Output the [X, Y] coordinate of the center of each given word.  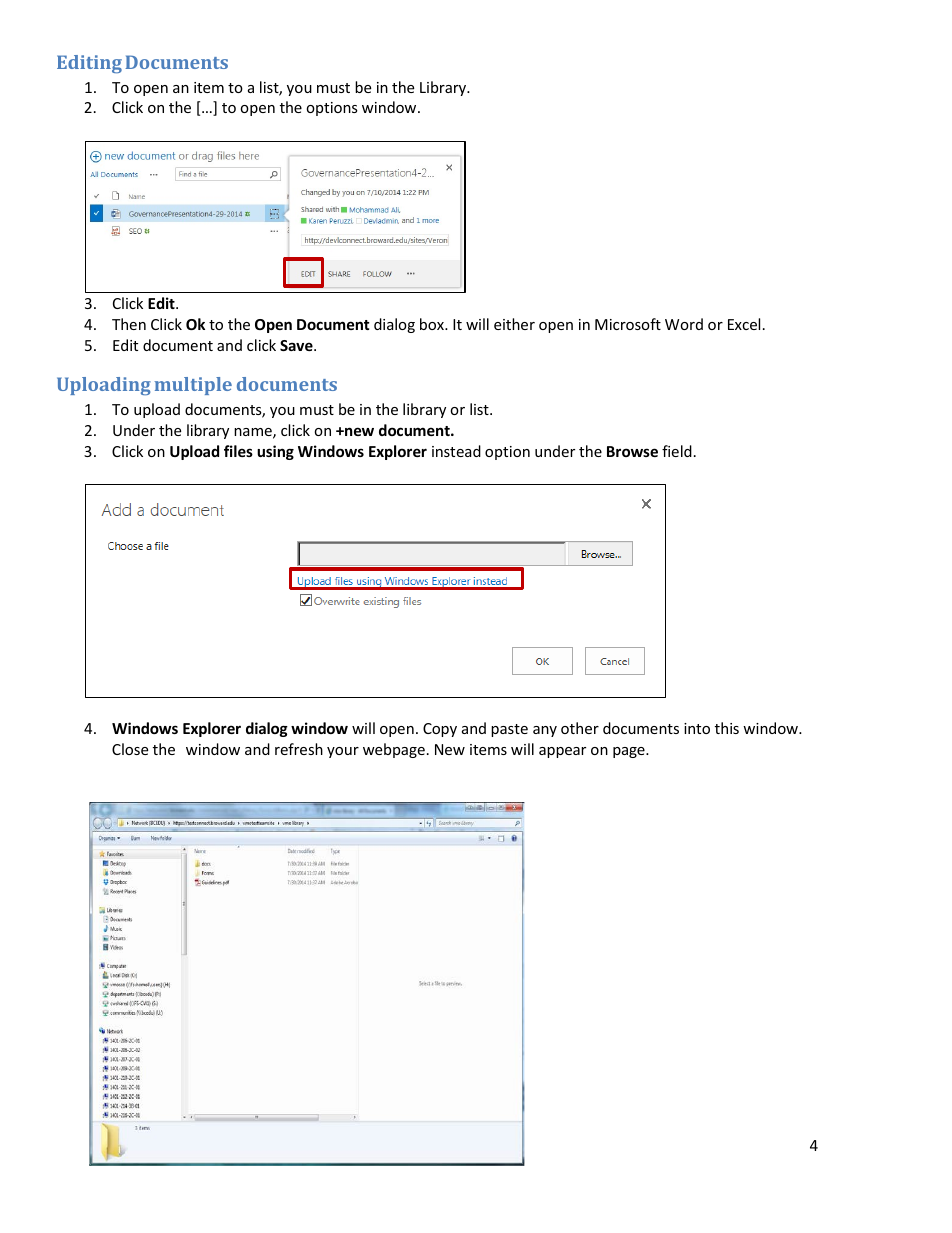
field [677, 451]
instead [456, 451]
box [433, 324]
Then [129, 324]
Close [130, 749]
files [238, 451]
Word [684, 324]
